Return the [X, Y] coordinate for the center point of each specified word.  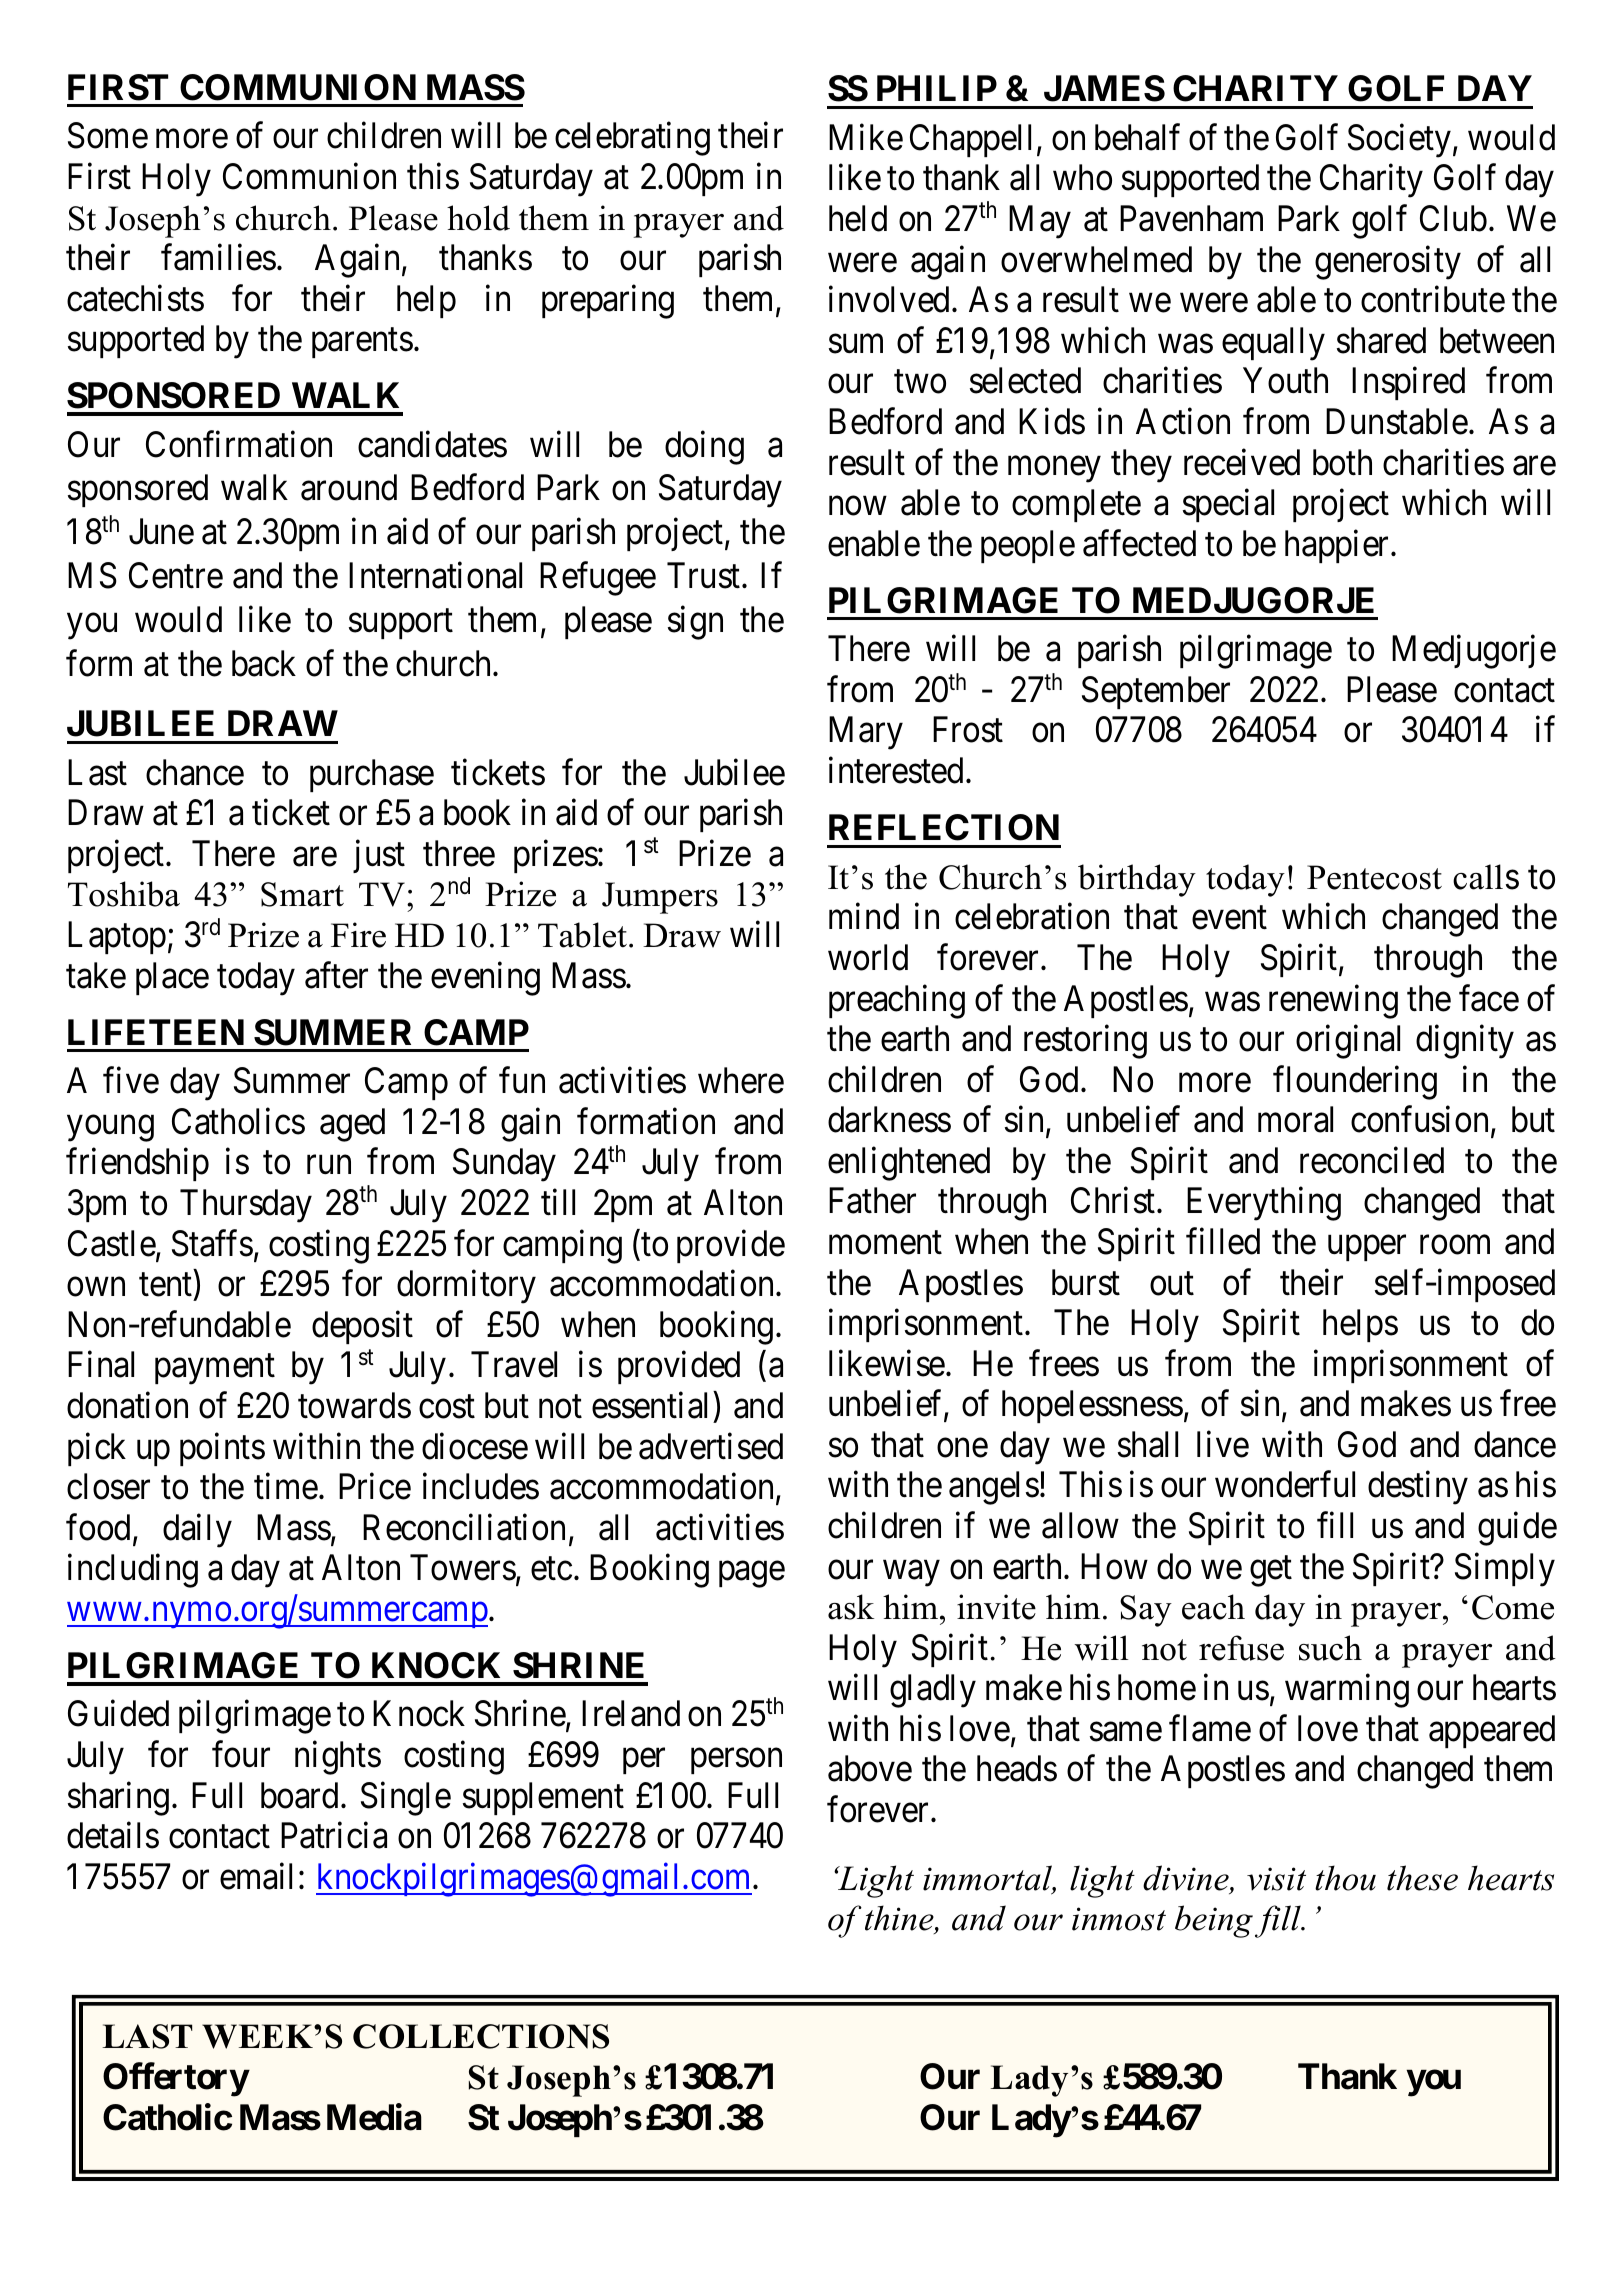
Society [1399, 141]
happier [1338, 546]
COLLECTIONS [481, 2036]
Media [374, 2117]
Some [108, 136]
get [1271, 1571]
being [1214, 1921]
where [741, 1080]
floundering [1355, 1083]
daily [197, 1531]
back [264, 663]
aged [352, 1125]
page [752, 1575]
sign [695, 623]
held [858, 218]
